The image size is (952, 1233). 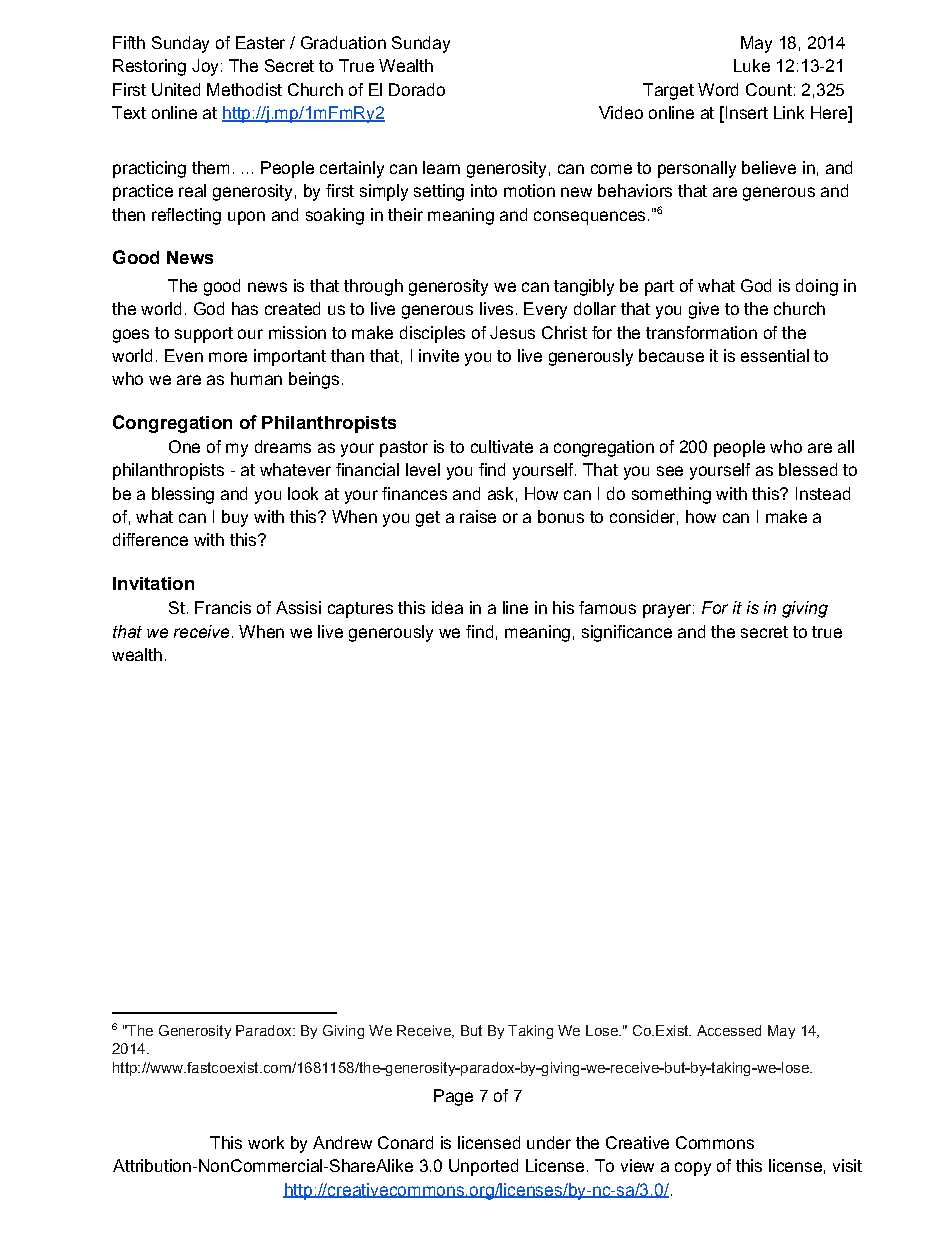 I want to click on idea, so click(x=447, y=607).
